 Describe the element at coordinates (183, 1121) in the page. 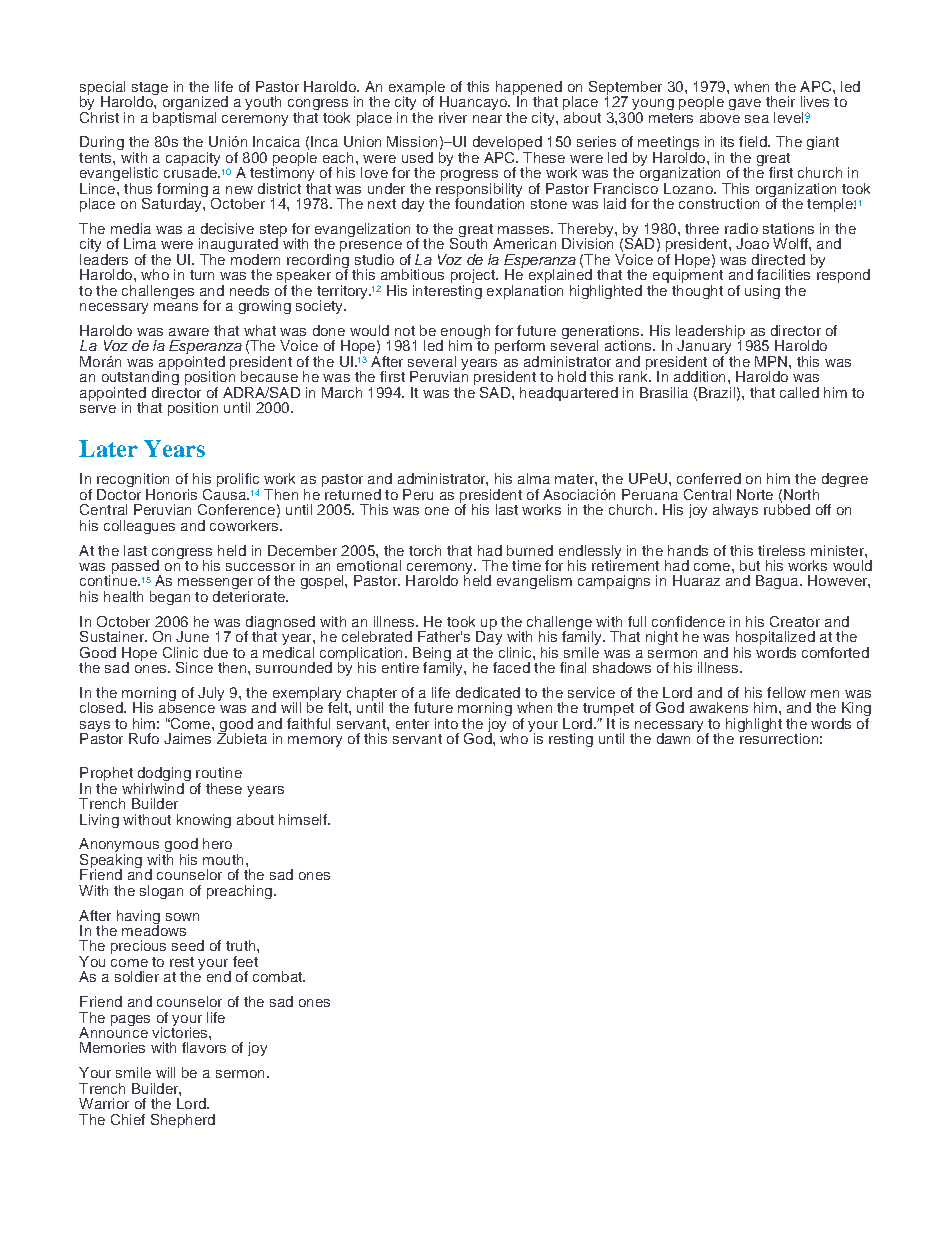

I see `Shepherd` at that location.
